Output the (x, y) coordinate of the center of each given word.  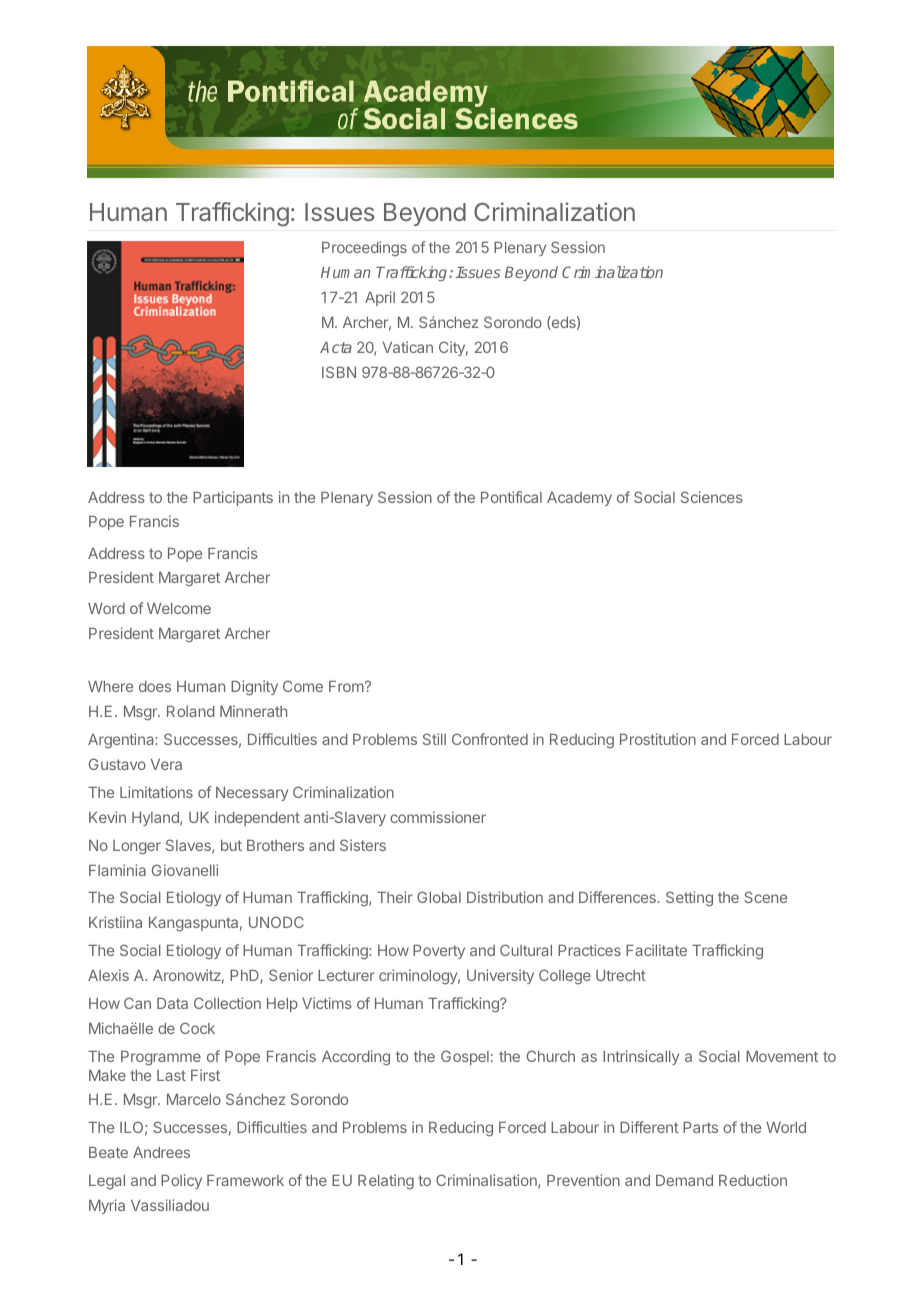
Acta (336, 347)
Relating (386, 1182)
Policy (181, 1181)
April (380, 298)
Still (434, 739)
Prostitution (658, 739)
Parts (700, 1127)
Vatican (407, 347)
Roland (190, 711)
